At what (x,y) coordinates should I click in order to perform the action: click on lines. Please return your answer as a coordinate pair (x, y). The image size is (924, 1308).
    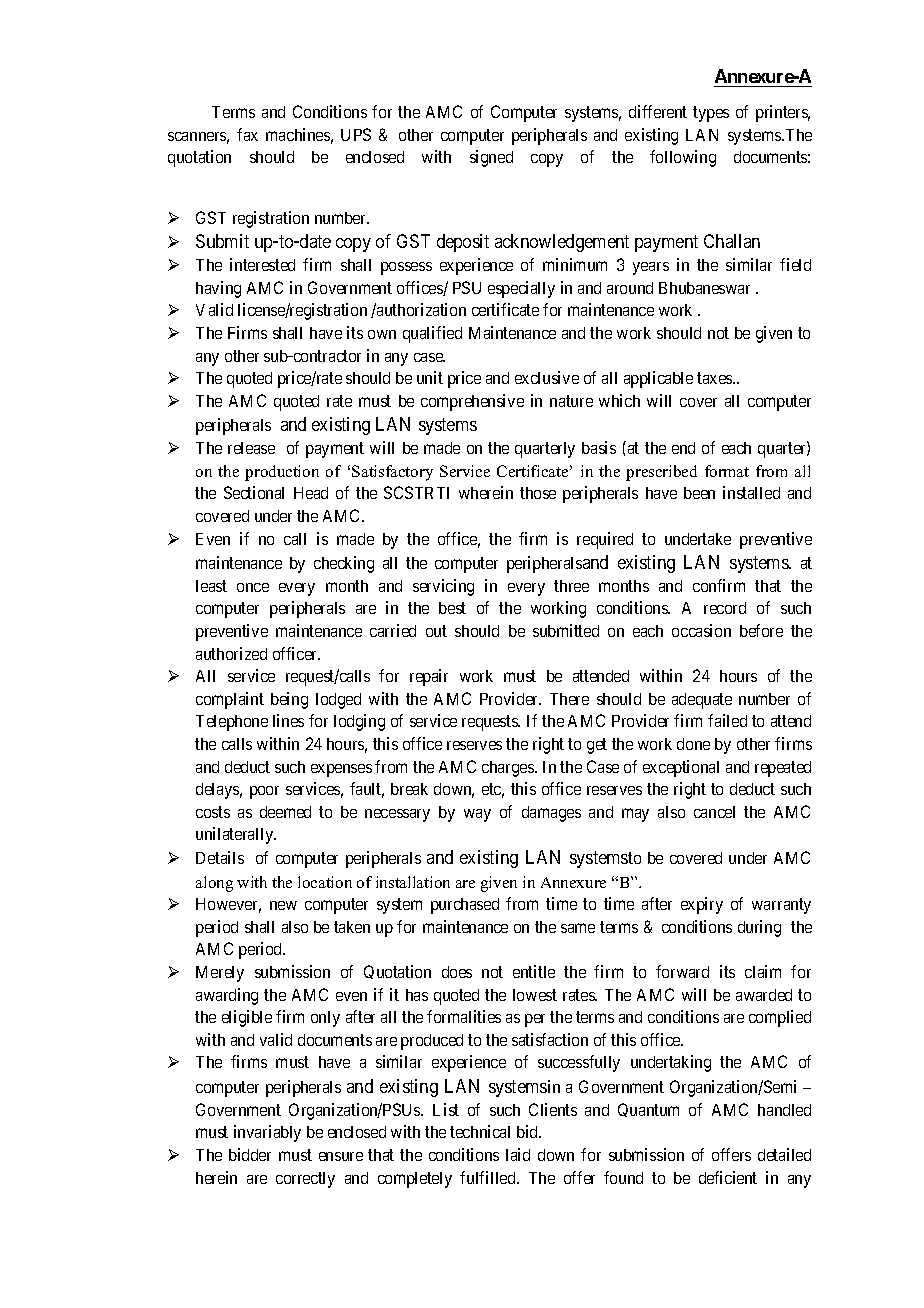
    Looking at the image, I should click on (288, 720).
